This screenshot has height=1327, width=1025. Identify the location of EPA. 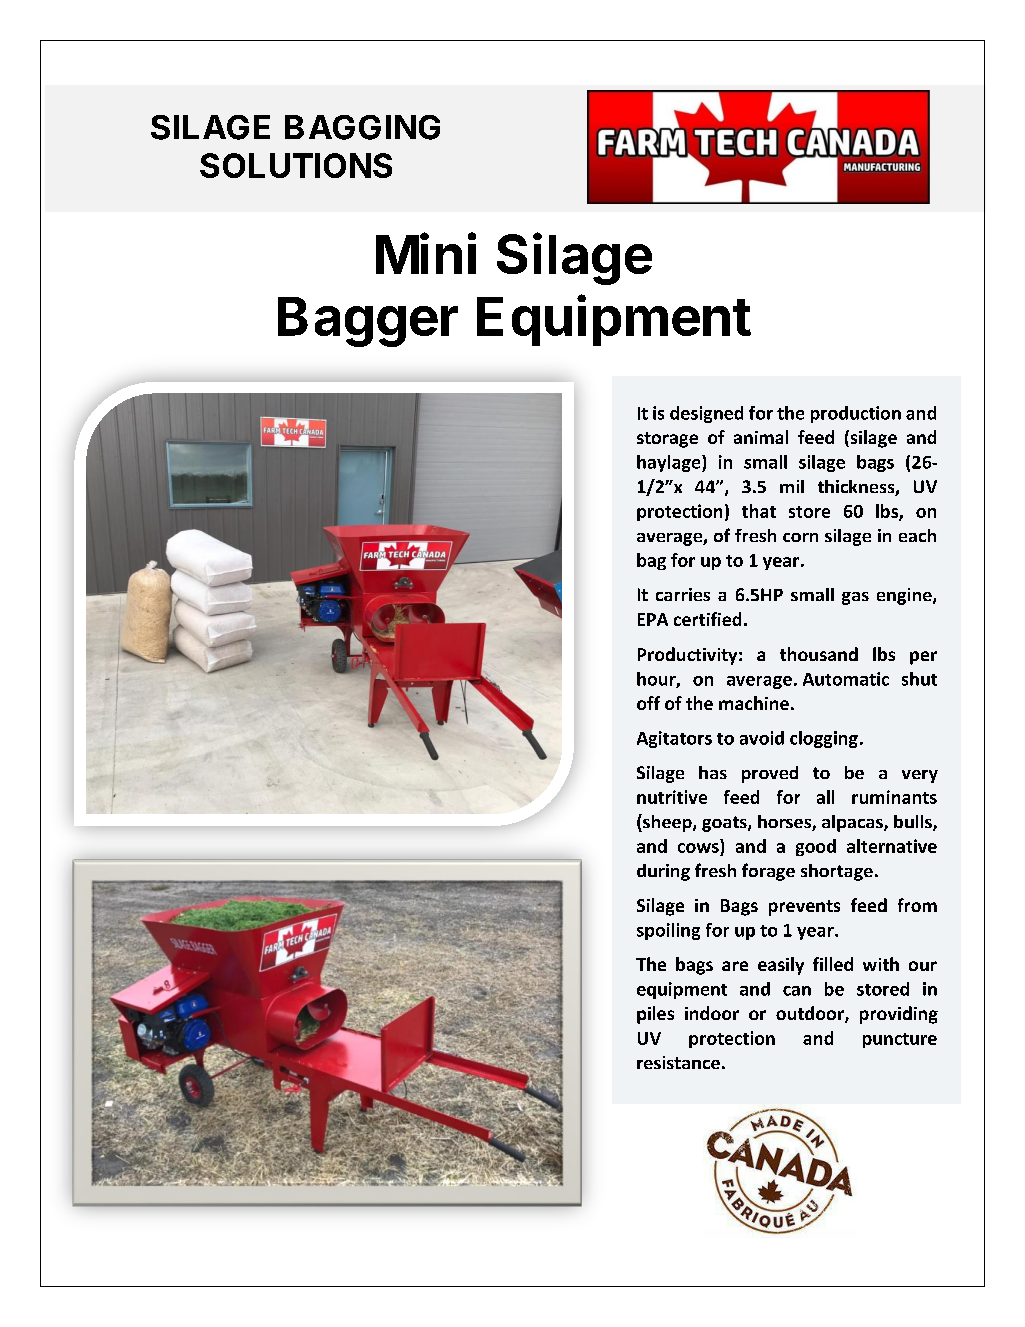
(653, 619).
